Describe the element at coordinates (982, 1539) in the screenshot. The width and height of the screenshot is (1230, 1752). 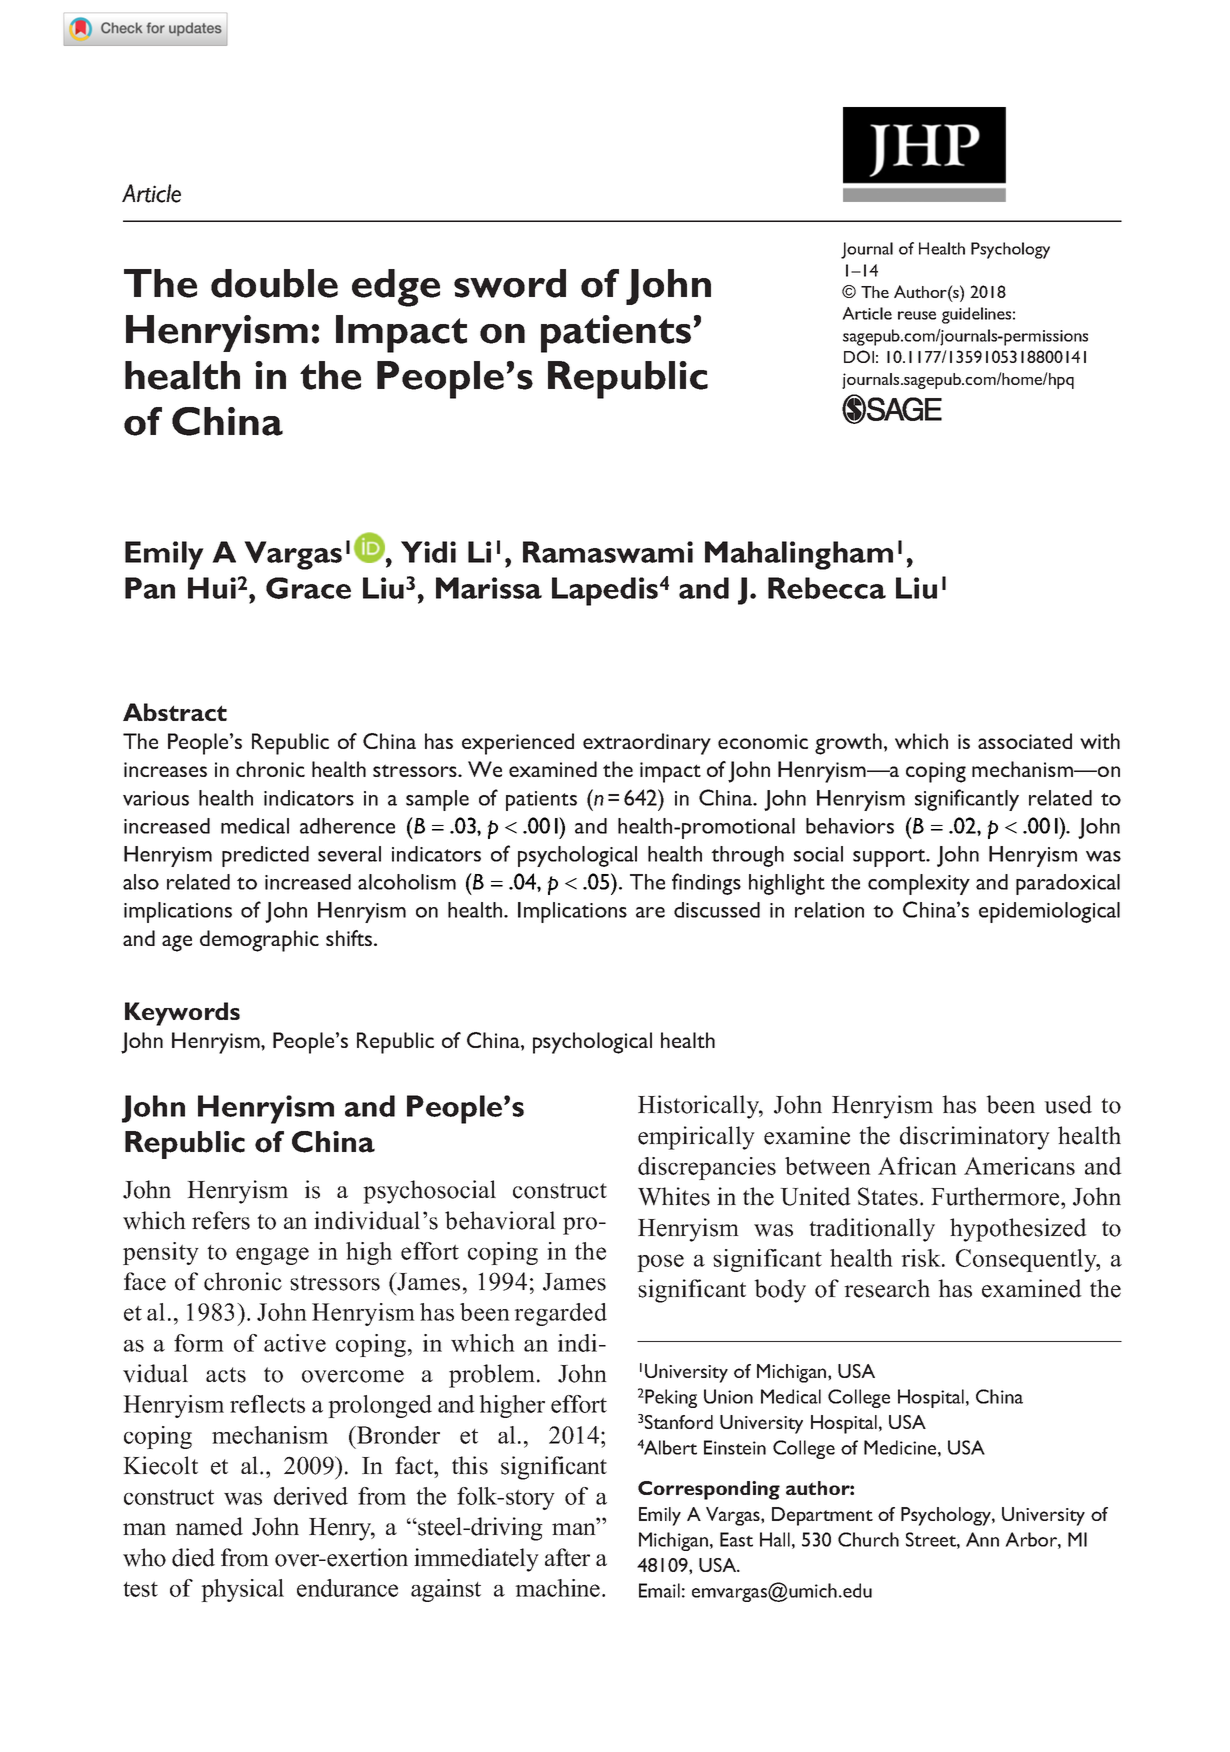
I see `Ann` at that location.
